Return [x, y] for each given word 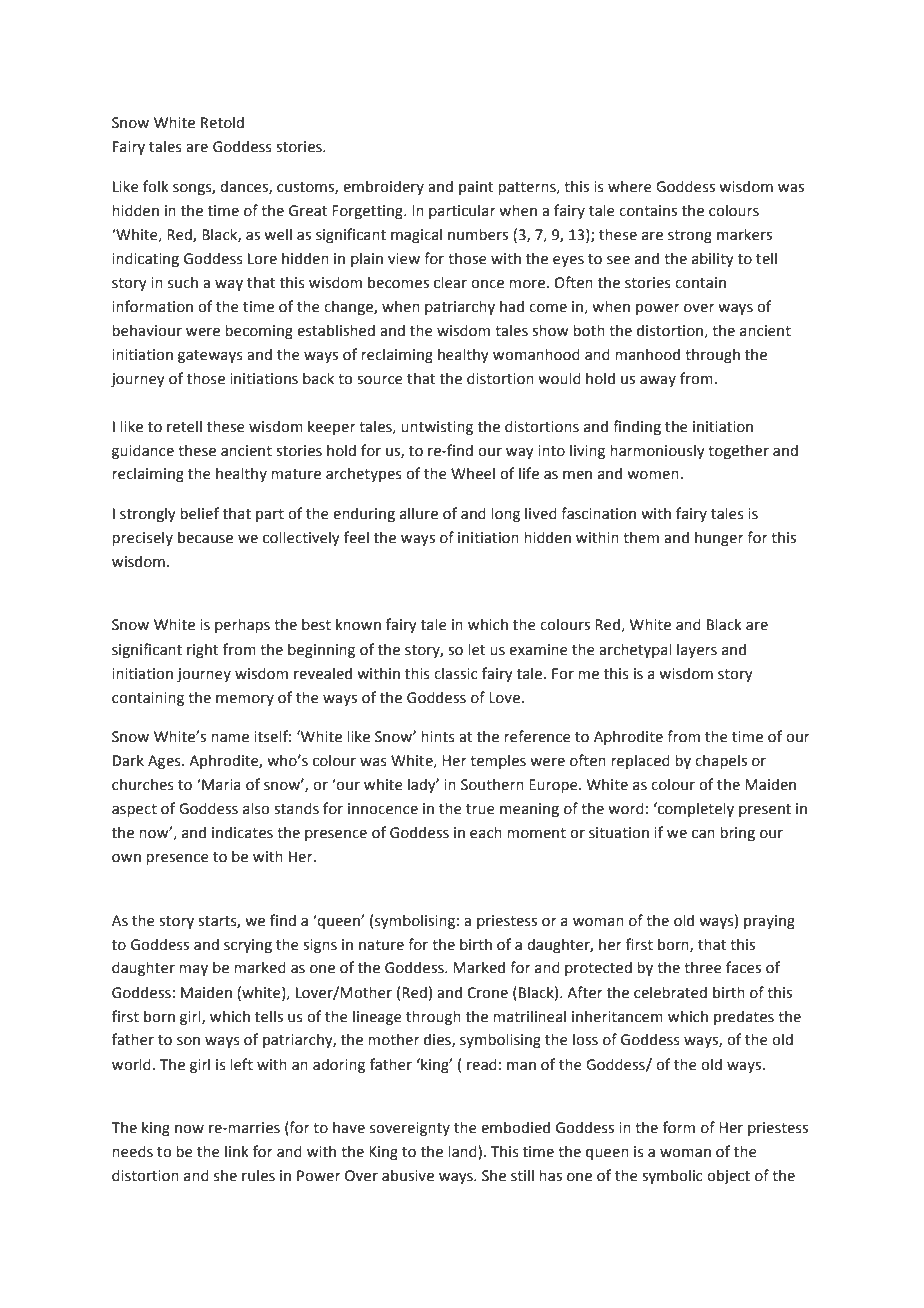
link [237, 1151]
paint [476, 188]
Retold [222, 122]
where [630, 186]
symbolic [672, 1177]
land [462, 1151]
